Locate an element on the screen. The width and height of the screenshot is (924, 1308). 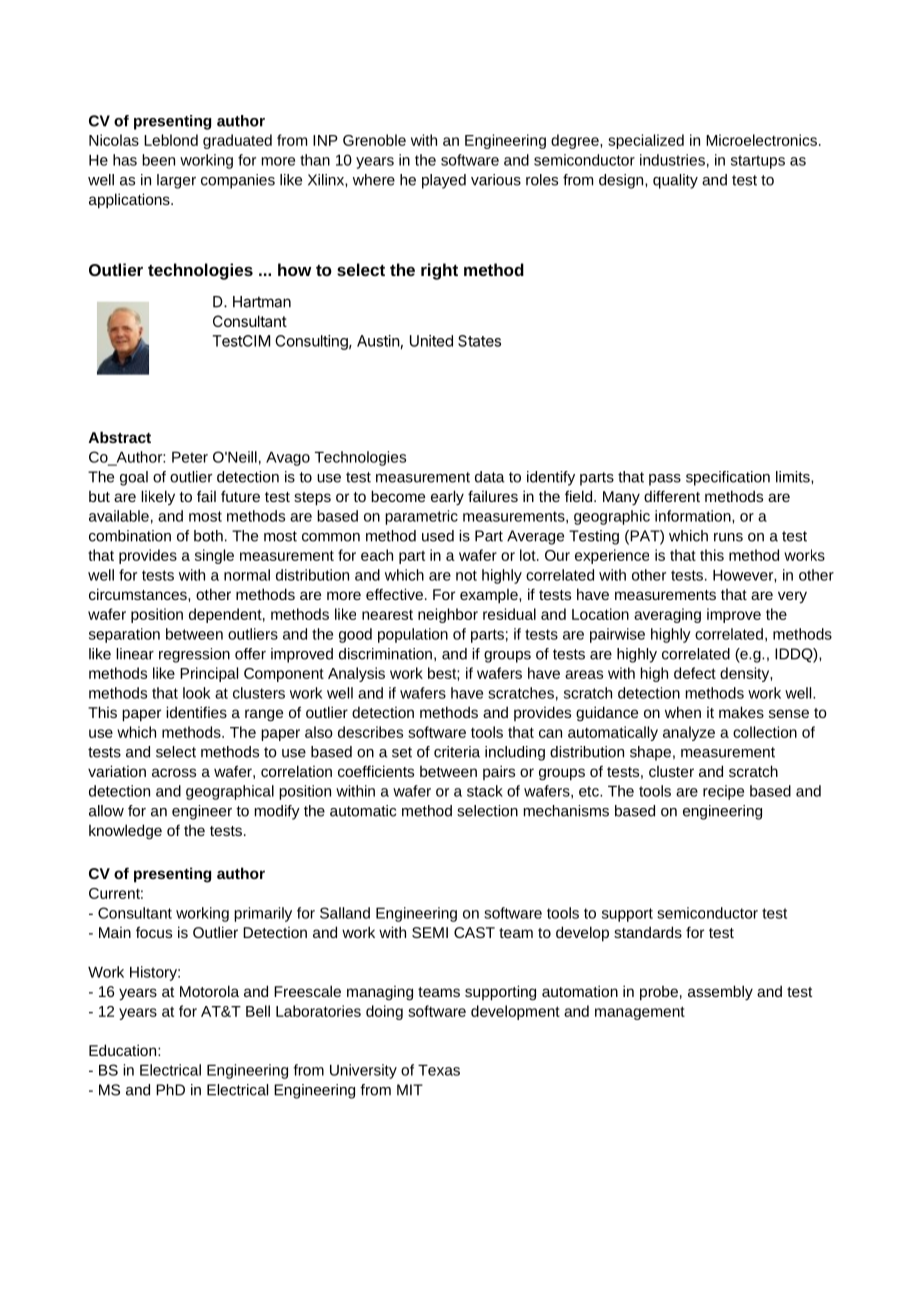
specification is located at coordinates (728, 478).
